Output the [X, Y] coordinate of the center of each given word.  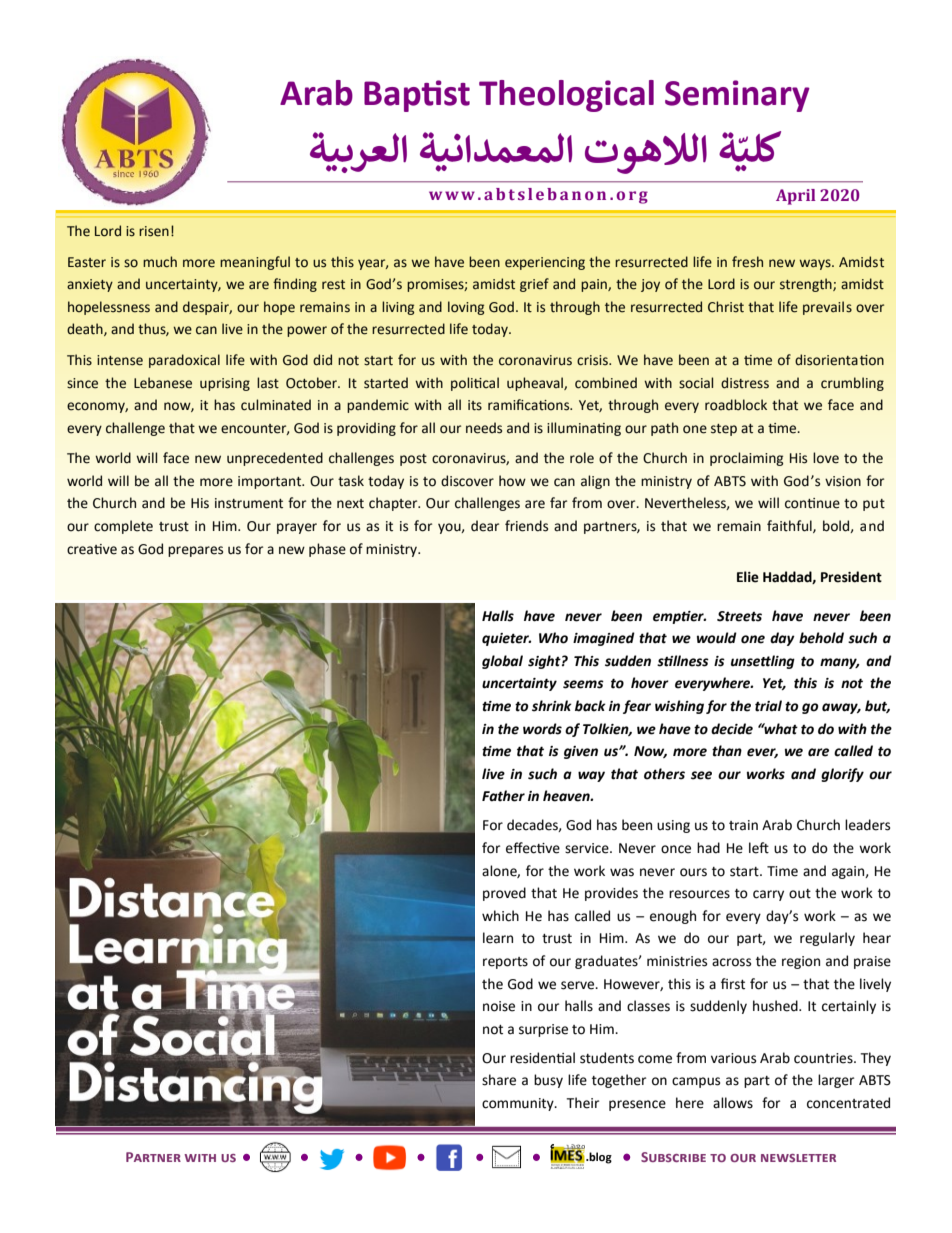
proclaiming [746, 459]
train [743, 825]
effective [533, 848]
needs [484, 428]
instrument [249, 503]
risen [154, 231]
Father [503, 796]
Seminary [737, 96]
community [519, 1104]
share [499, 1080]
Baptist [417, 96]
